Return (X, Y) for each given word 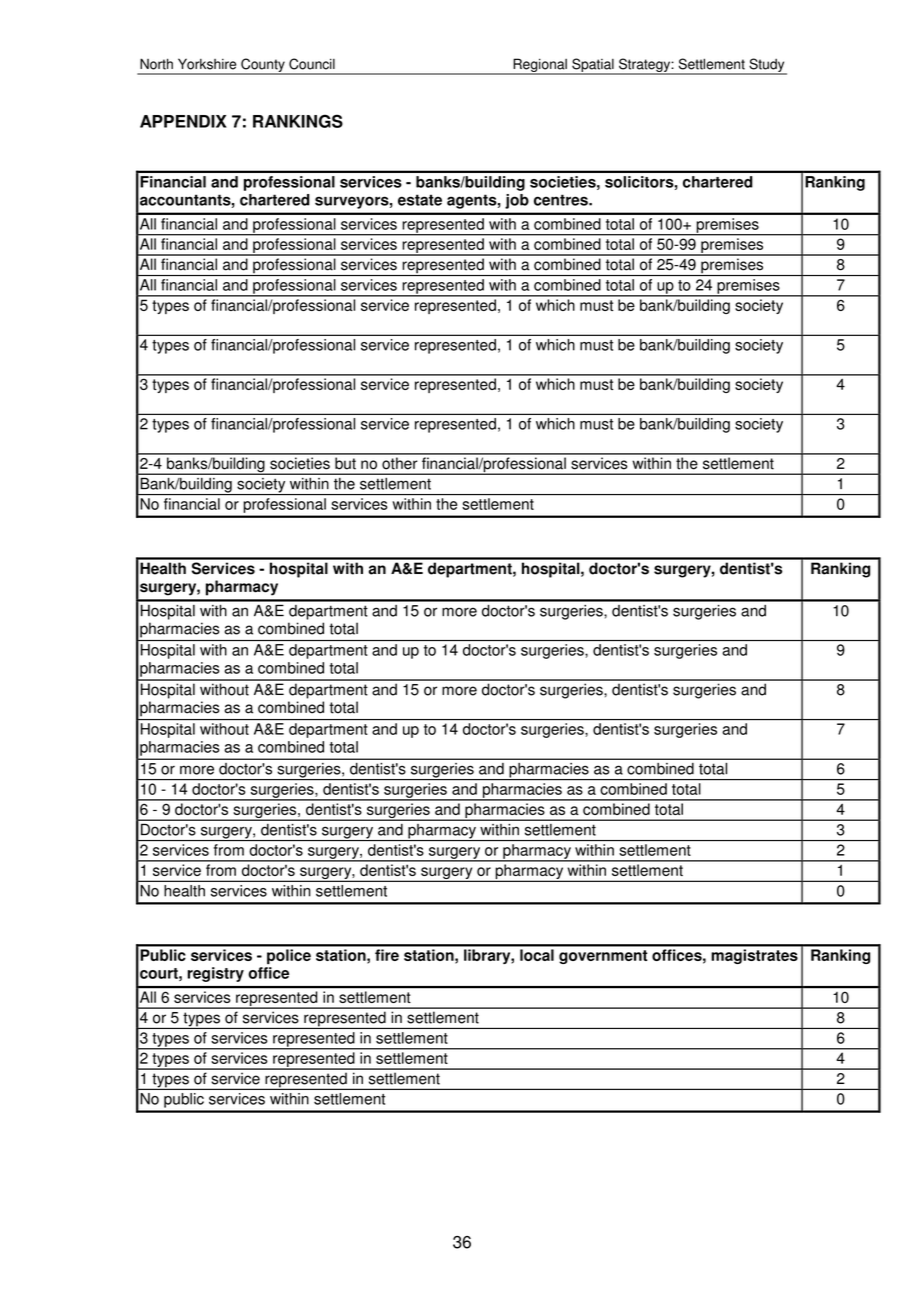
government (603, 957)
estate (420, 200)
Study (767, 66)
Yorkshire (207, 64)
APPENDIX (183, 121)
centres (562, 200)
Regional (540, 66)
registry (215, 974)
